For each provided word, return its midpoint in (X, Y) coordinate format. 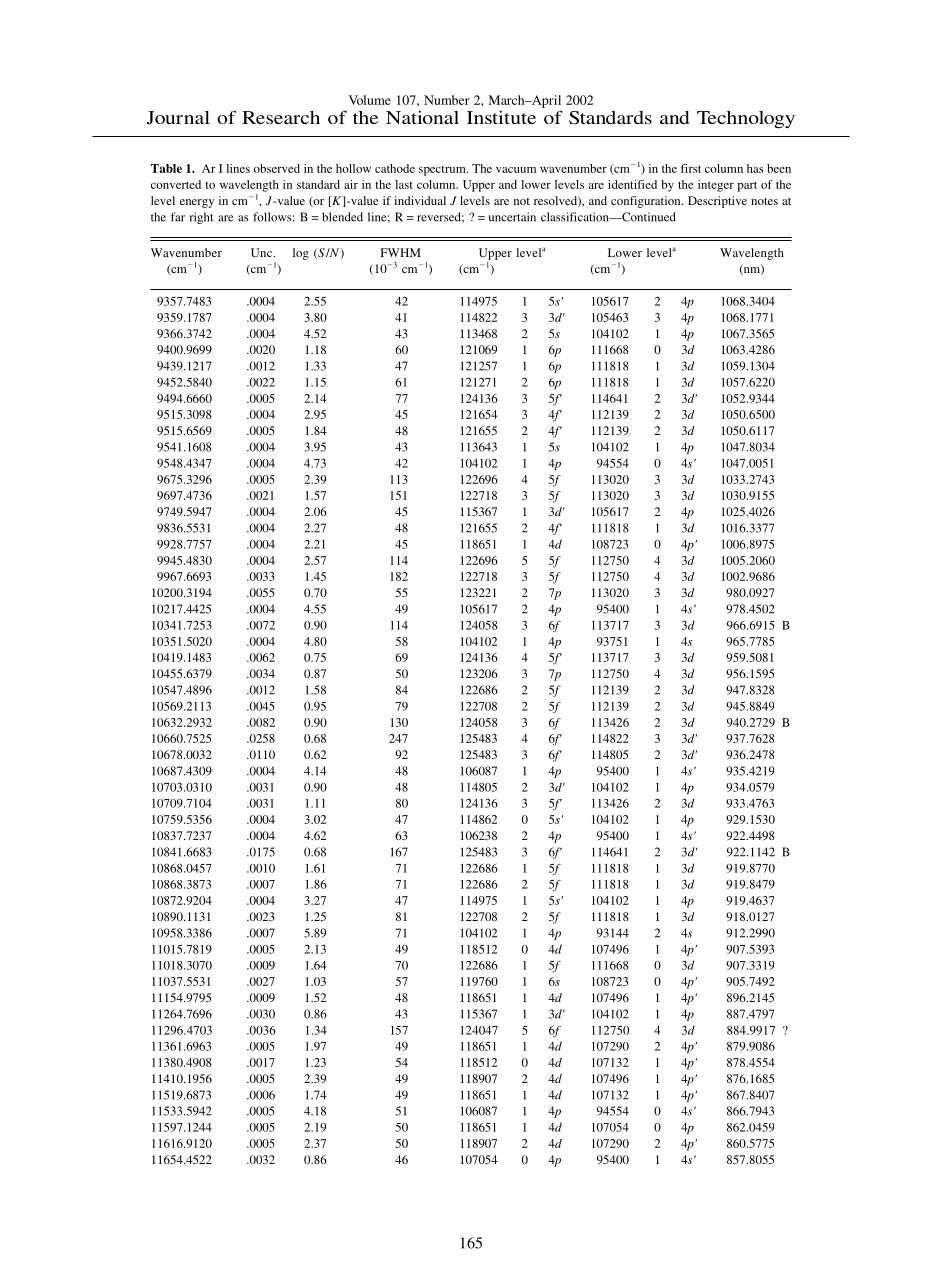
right (202, 218)
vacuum (516, 170)
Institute (501, 117)
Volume (369, 100)
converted (176, 184)
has (755, 168)
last (404, 184)
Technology (746, 120)
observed (277, 168)
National (422, 117)
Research (281, 117)
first (691, 168)
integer (716, 186)
